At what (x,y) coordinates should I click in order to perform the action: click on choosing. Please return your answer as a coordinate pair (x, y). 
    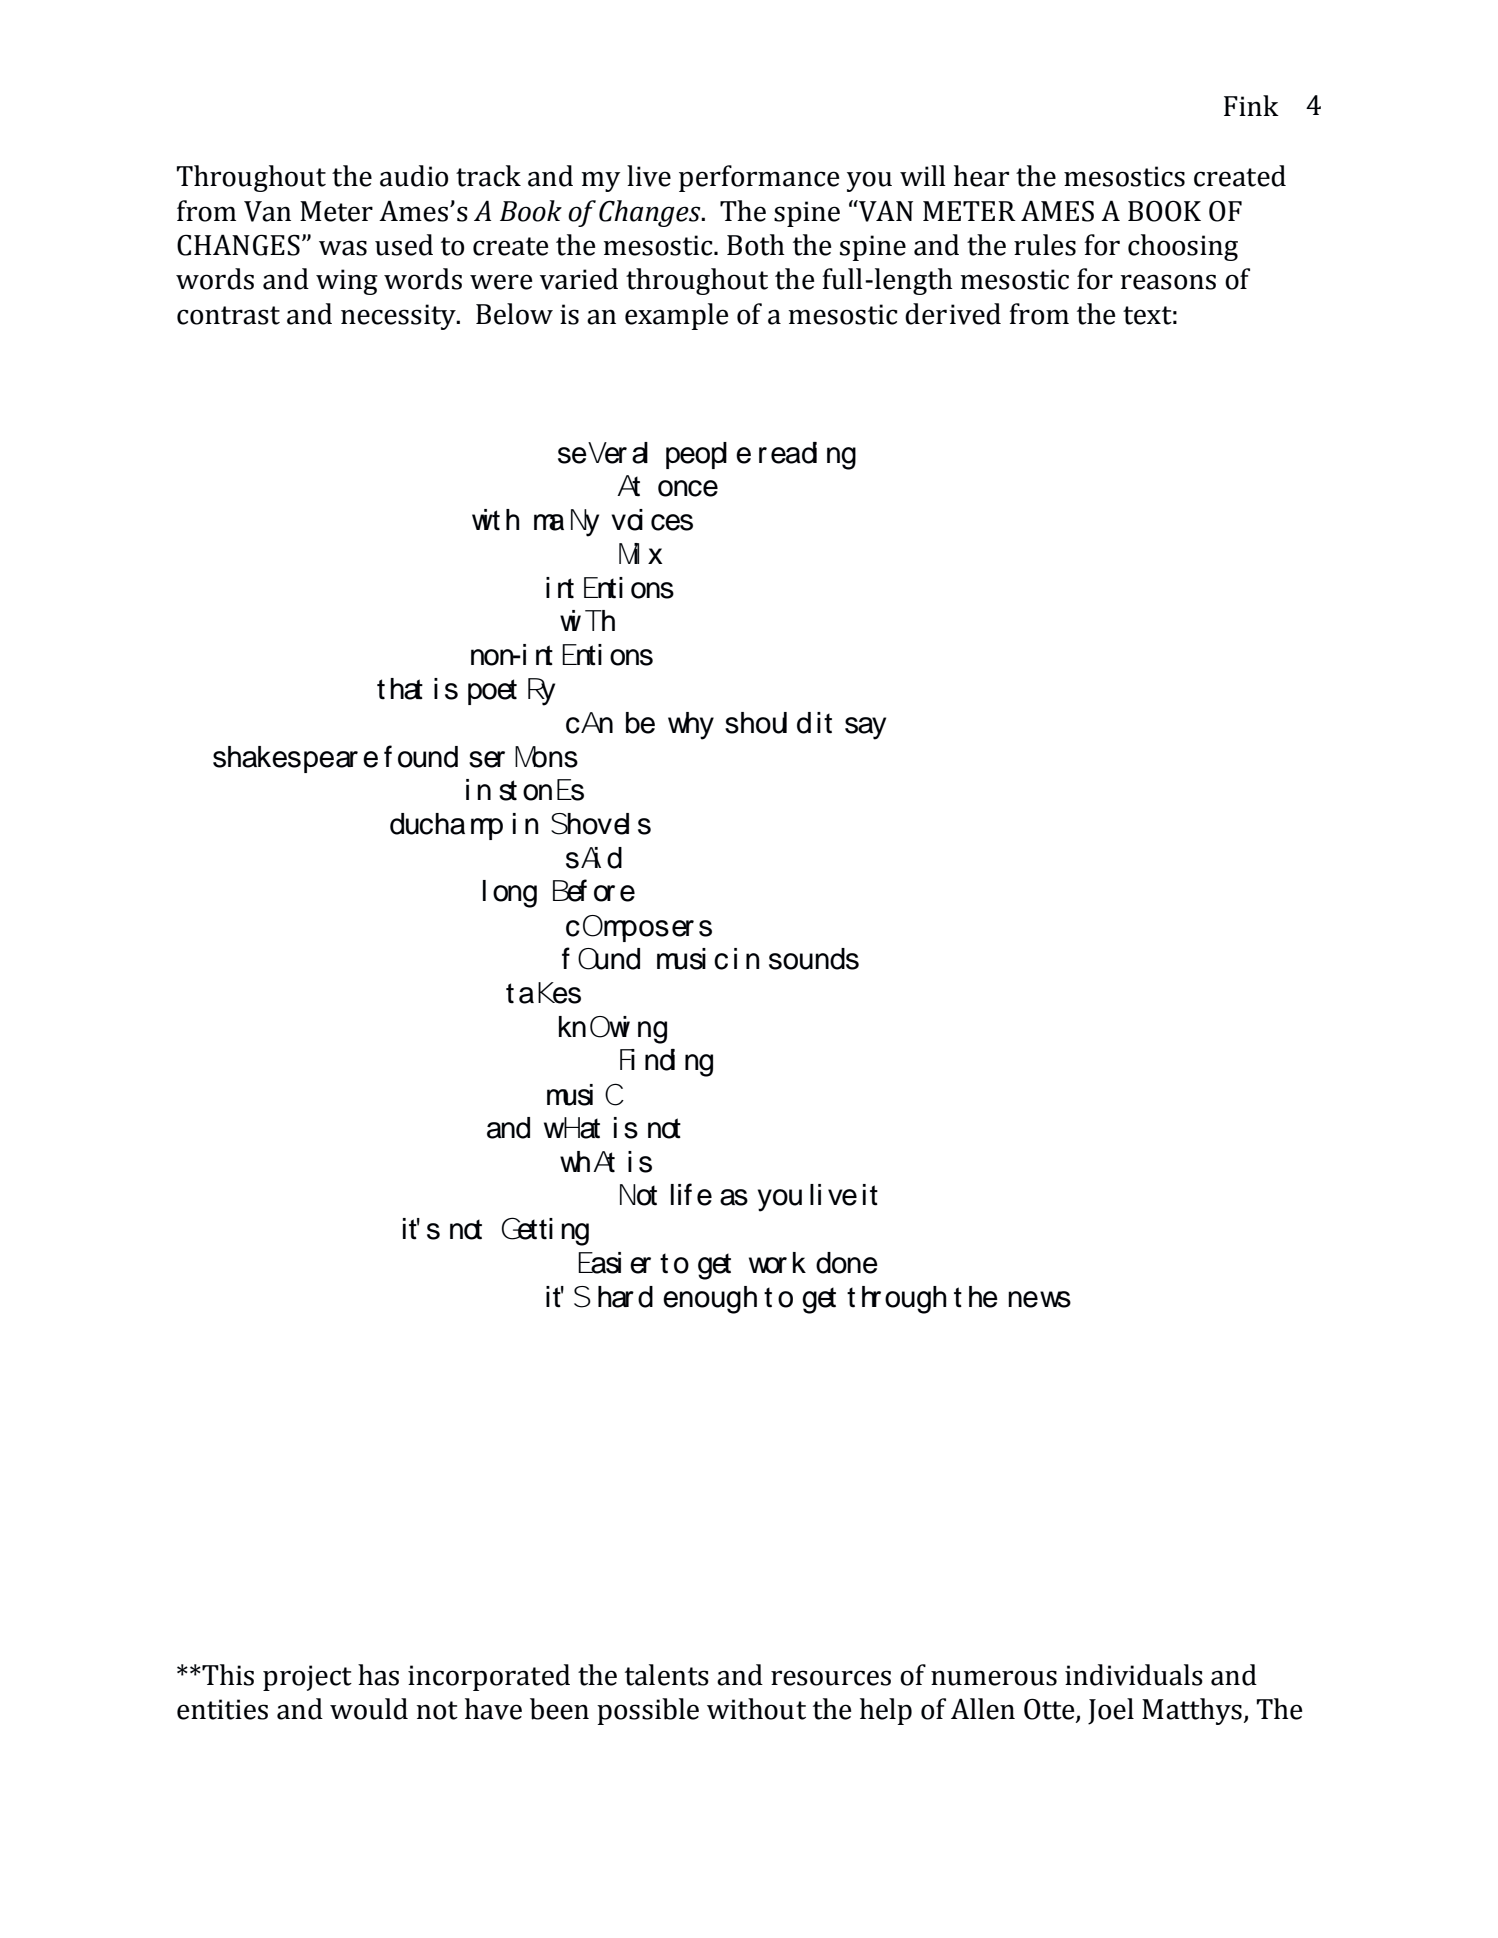
    Looking at the image, I should click on (1183, 247).
